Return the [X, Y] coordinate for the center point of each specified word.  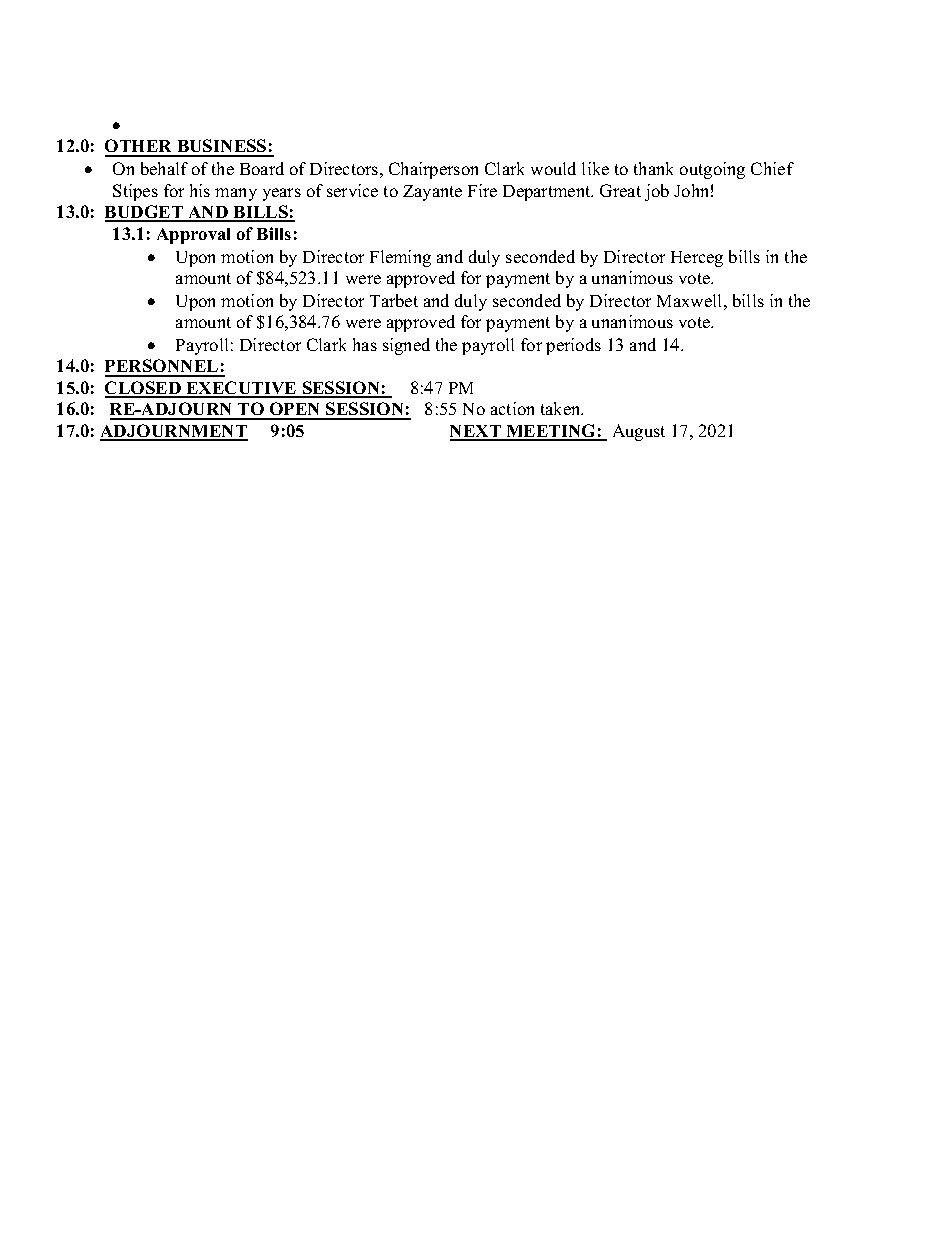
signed [406, 346]
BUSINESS [222, 147]
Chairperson [433, 170]
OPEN [295, 410]
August [639, 432]
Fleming [400, 258]
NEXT [476, 432]
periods [573, 346]
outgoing [712, 170]
